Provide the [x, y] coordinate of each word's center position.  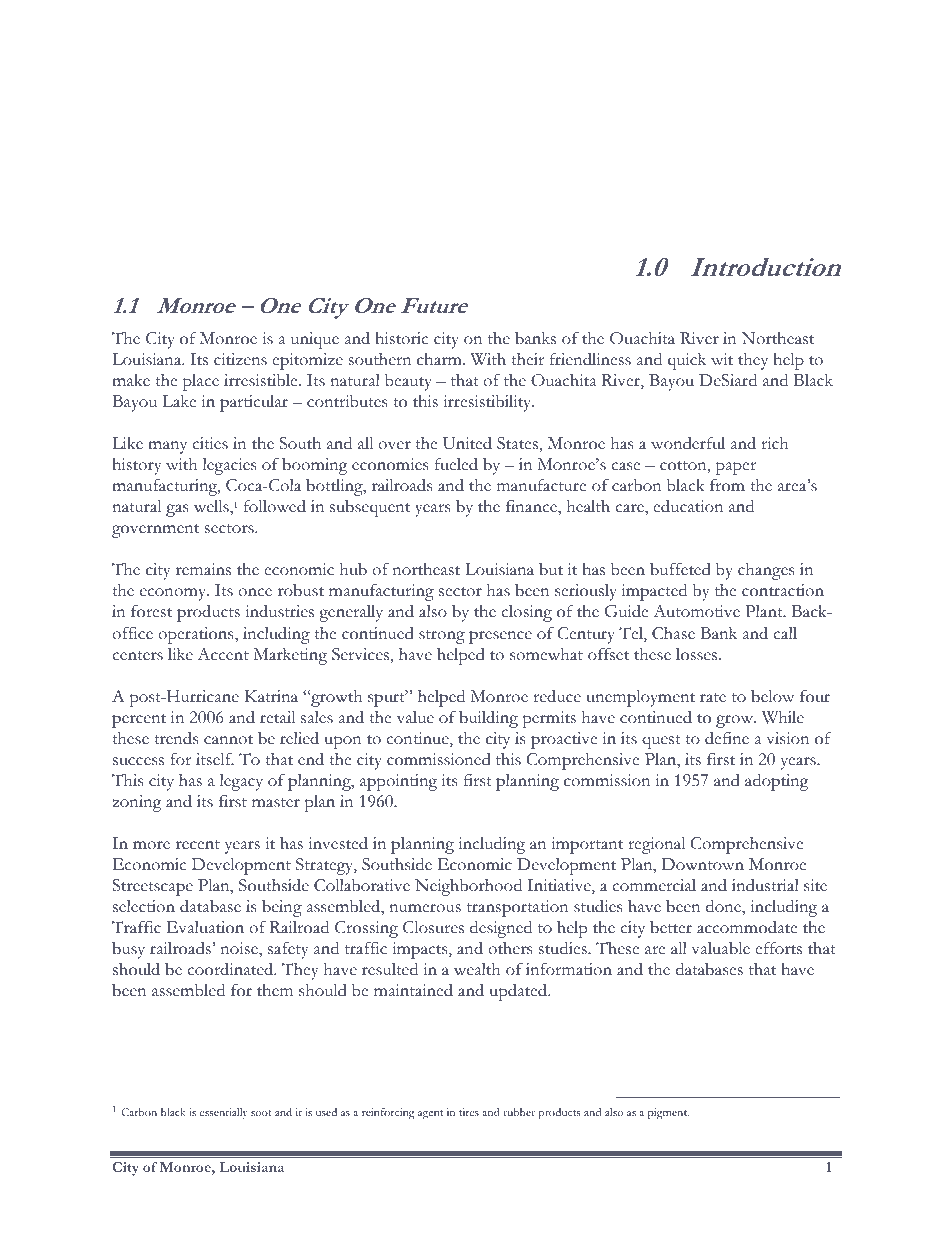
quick [687, 361]
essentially [224, 1113]
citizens [240, 359]
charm [440, 359]
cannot [228, 740]
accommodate [747, 927]
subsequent [370, 508]
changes [766, 571]
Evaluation [205, 927]
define [727, 738]
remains [203, 569]
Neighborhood [468, 887]
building [488, 719]
